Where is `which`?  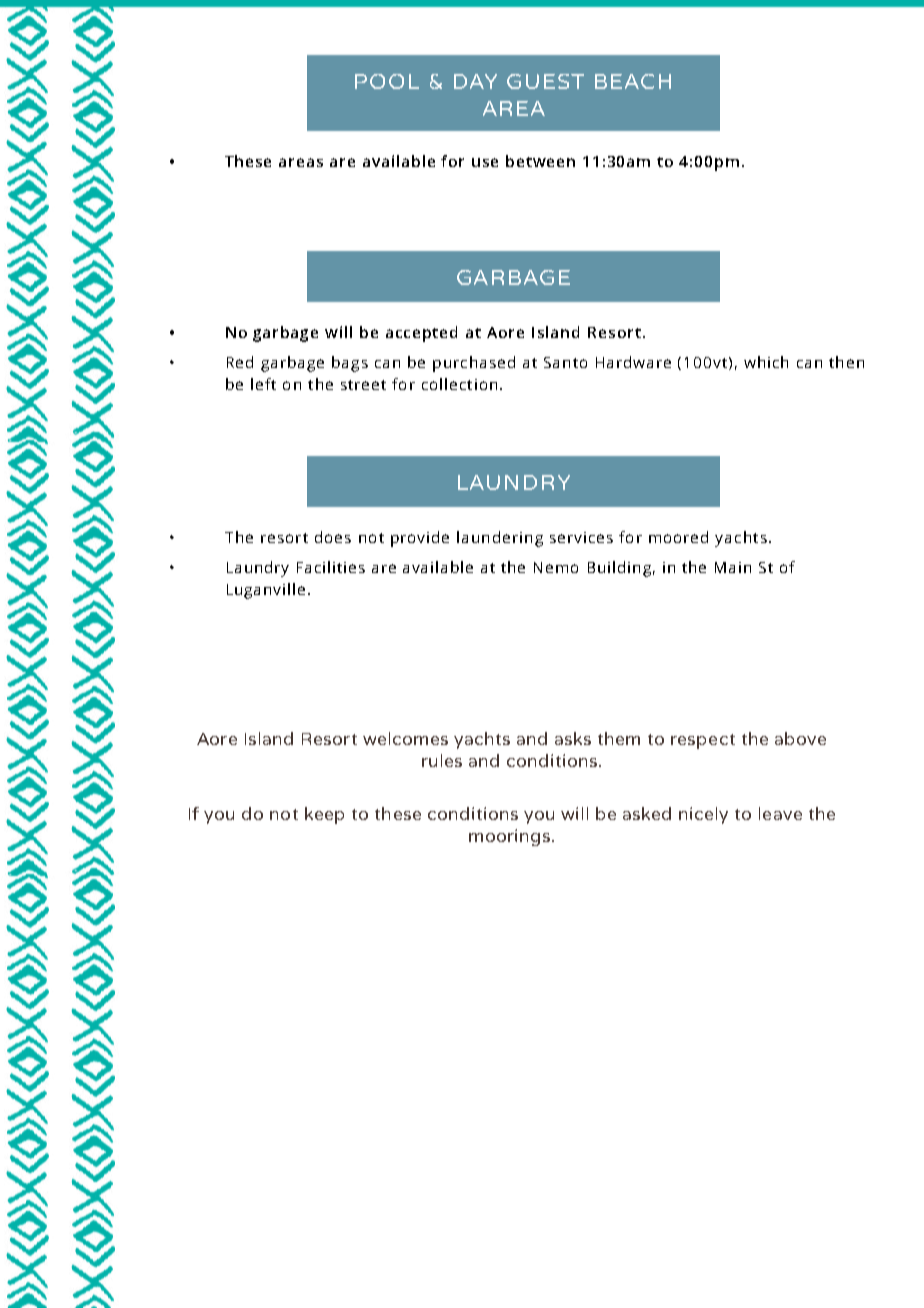 which is located at coordinates (766, 362).
